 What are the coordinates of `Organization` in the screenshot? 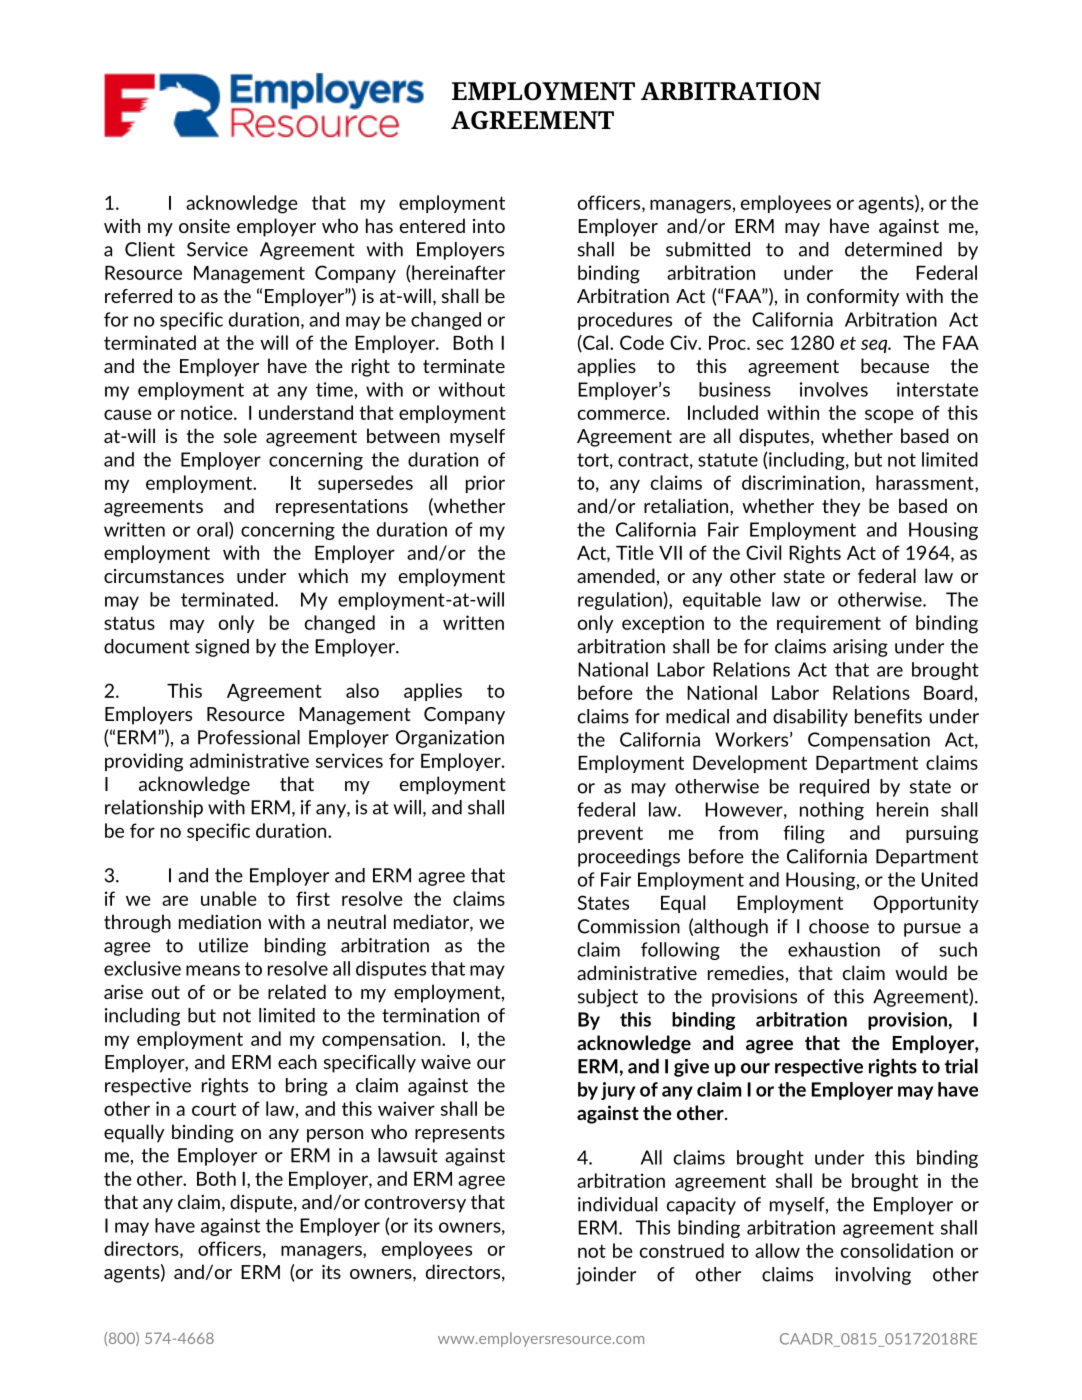 It's located at (450, 739).
